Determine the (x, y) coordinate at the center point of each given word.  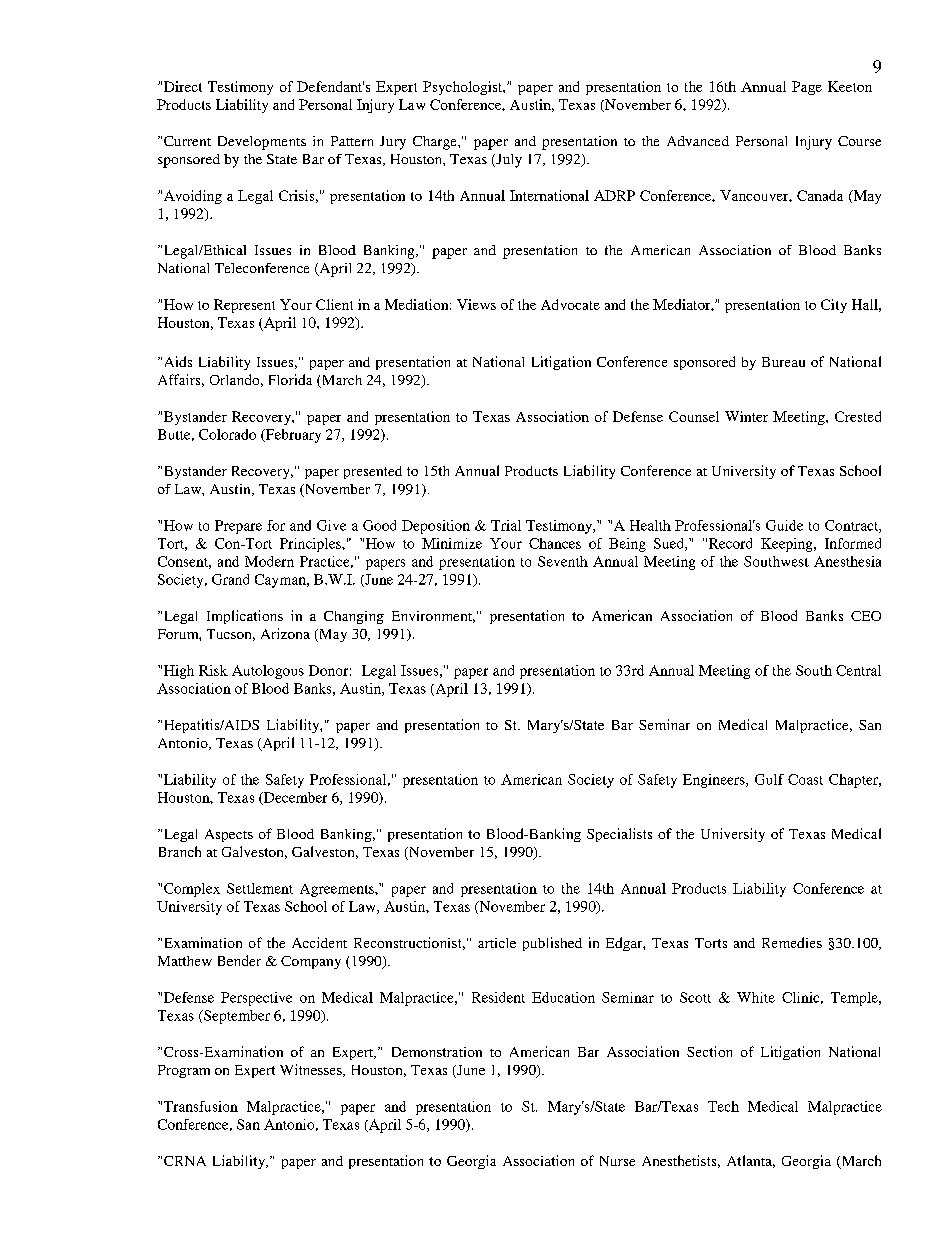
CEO (866, 616)
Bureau (783, 362)
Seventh (563, 561)
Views (476, 304)
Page (807, 88)
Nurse (617, 1161)
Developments (262, 143)
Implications (245, 617)
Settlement (260, 888)
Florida (290, 379)
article (497, 943)
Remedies (792, 942)
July (508, 161)
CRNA (185, 1161)
